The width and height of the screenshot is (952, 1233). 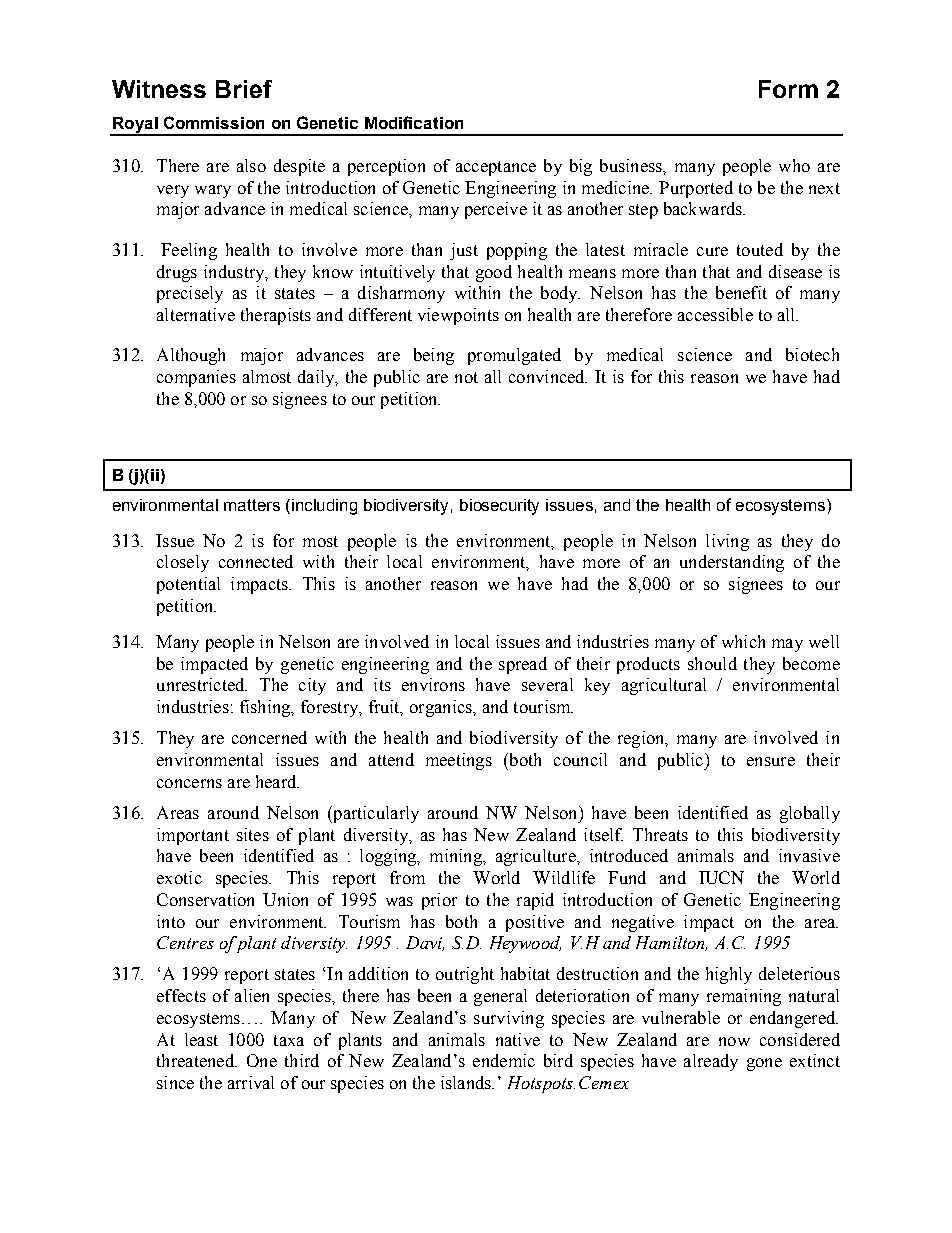 I want to click on Modification, so click(x=414, y=122).
